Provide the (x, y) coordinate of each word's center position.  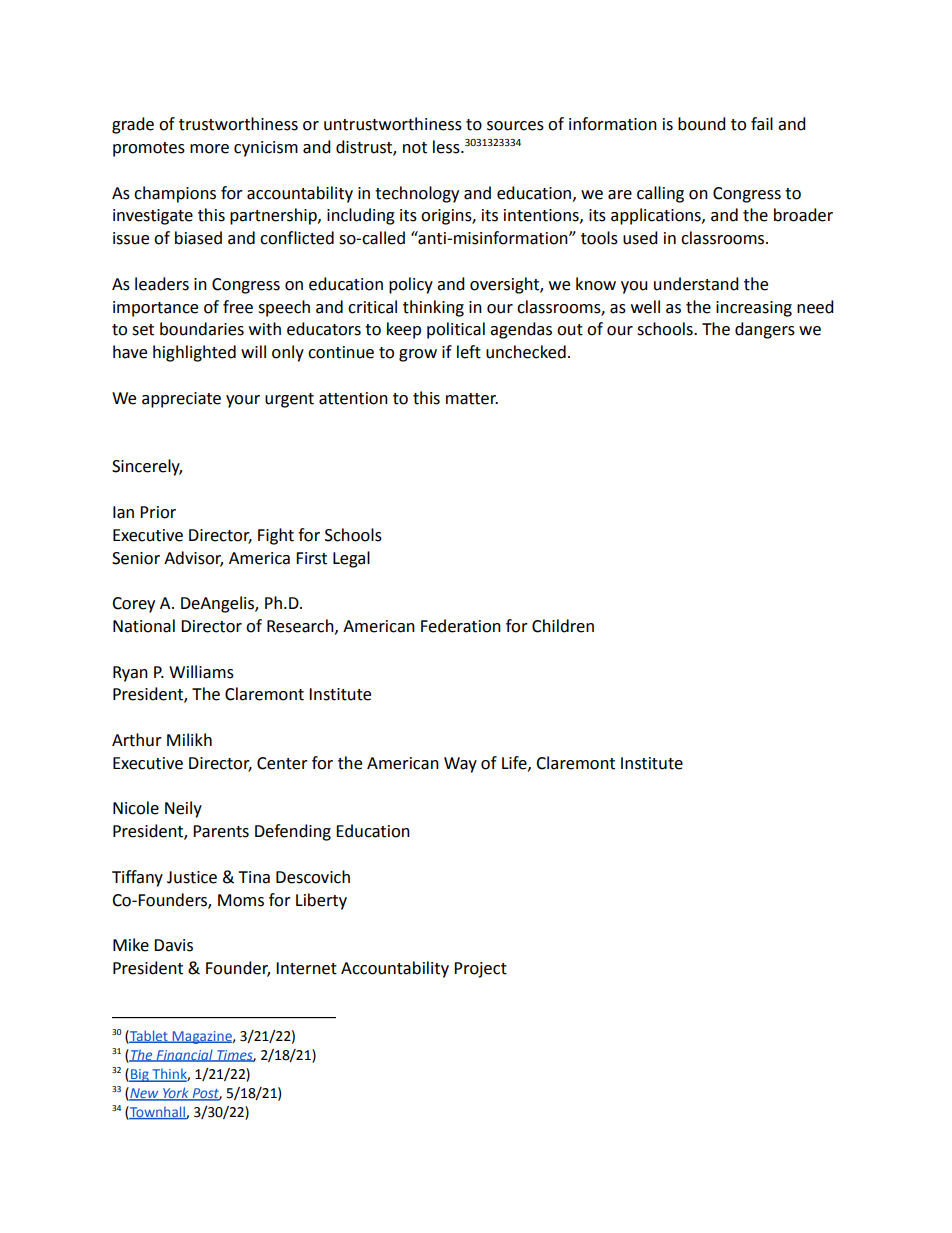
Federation (461, 626)
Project (480, 970)
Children (563, 626)
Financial (184, 1056)
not (415, 148)
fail (762, 124)
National (144, 626)
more (209, 149)
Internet (306, 968)
